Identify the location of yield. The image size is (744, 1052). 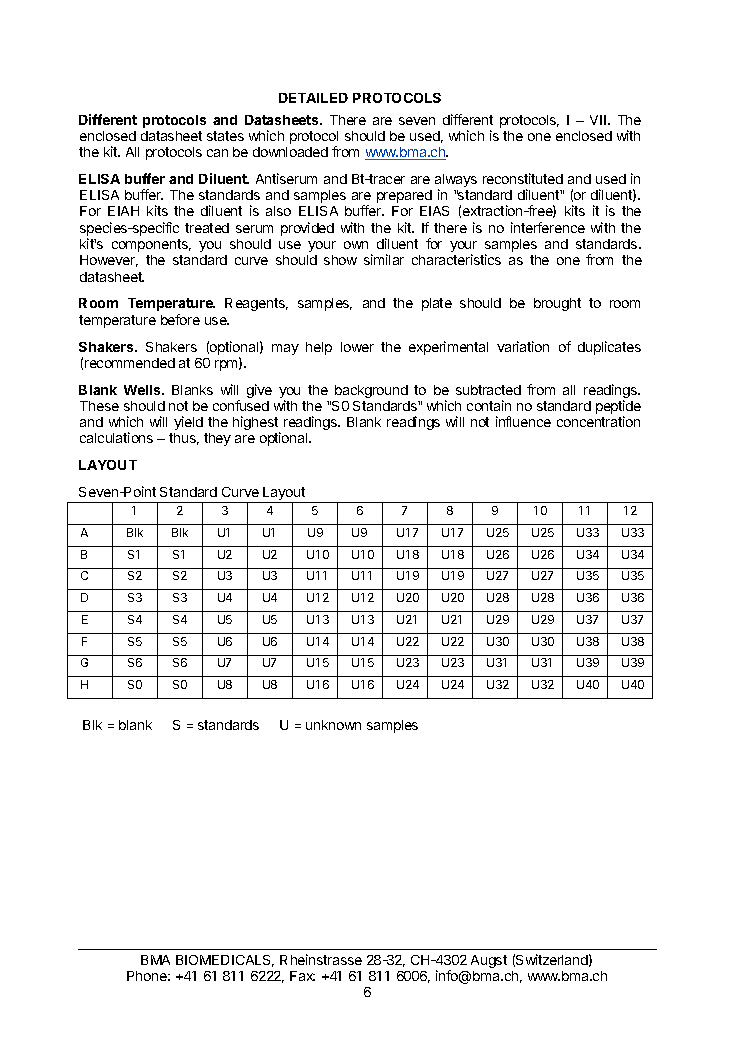
(188, 423).
